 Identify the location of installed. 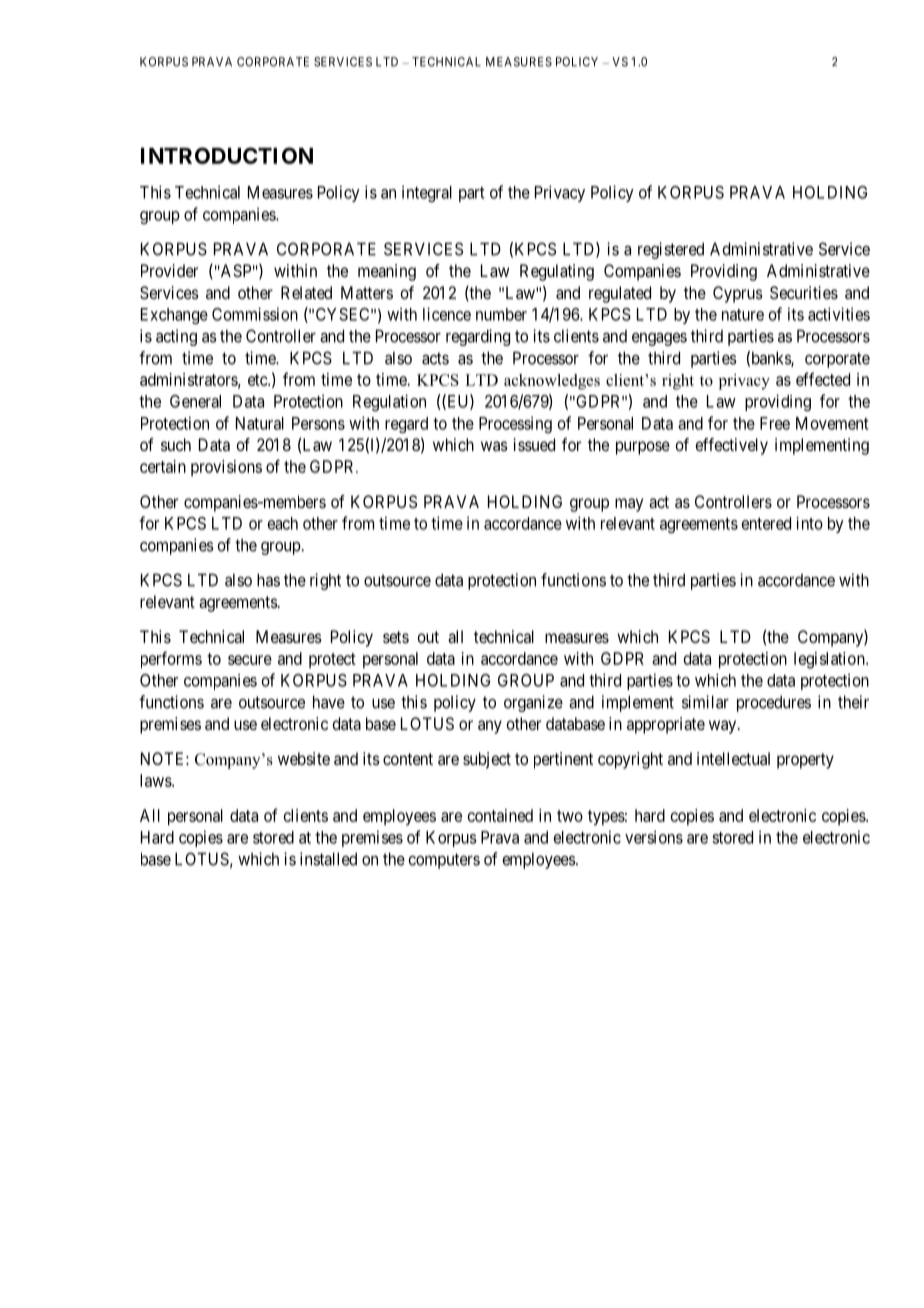
(328, 859).
